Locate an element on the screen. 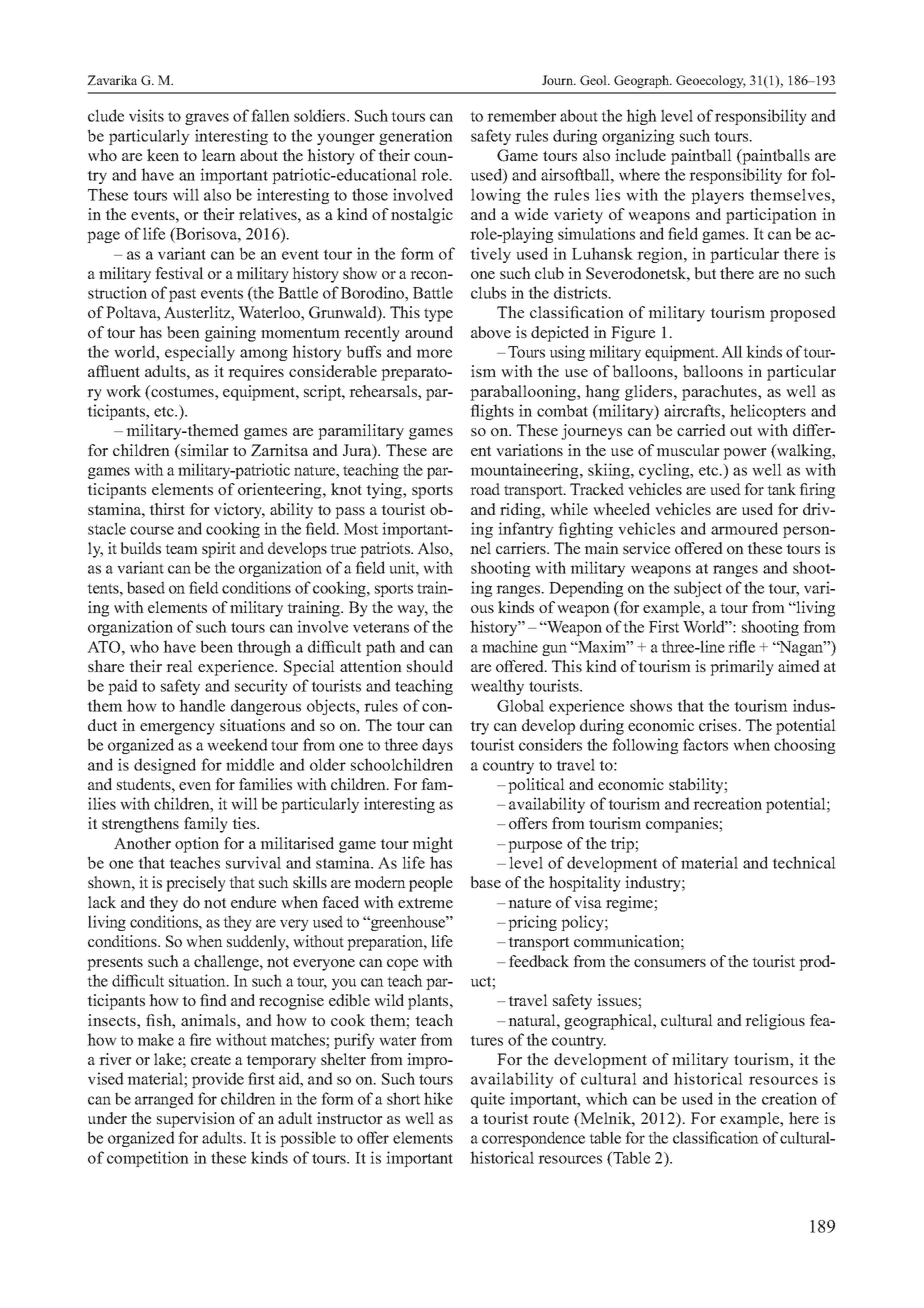 This screenshot has width=924, height=1308. people is located at coordinates (431, 884).
